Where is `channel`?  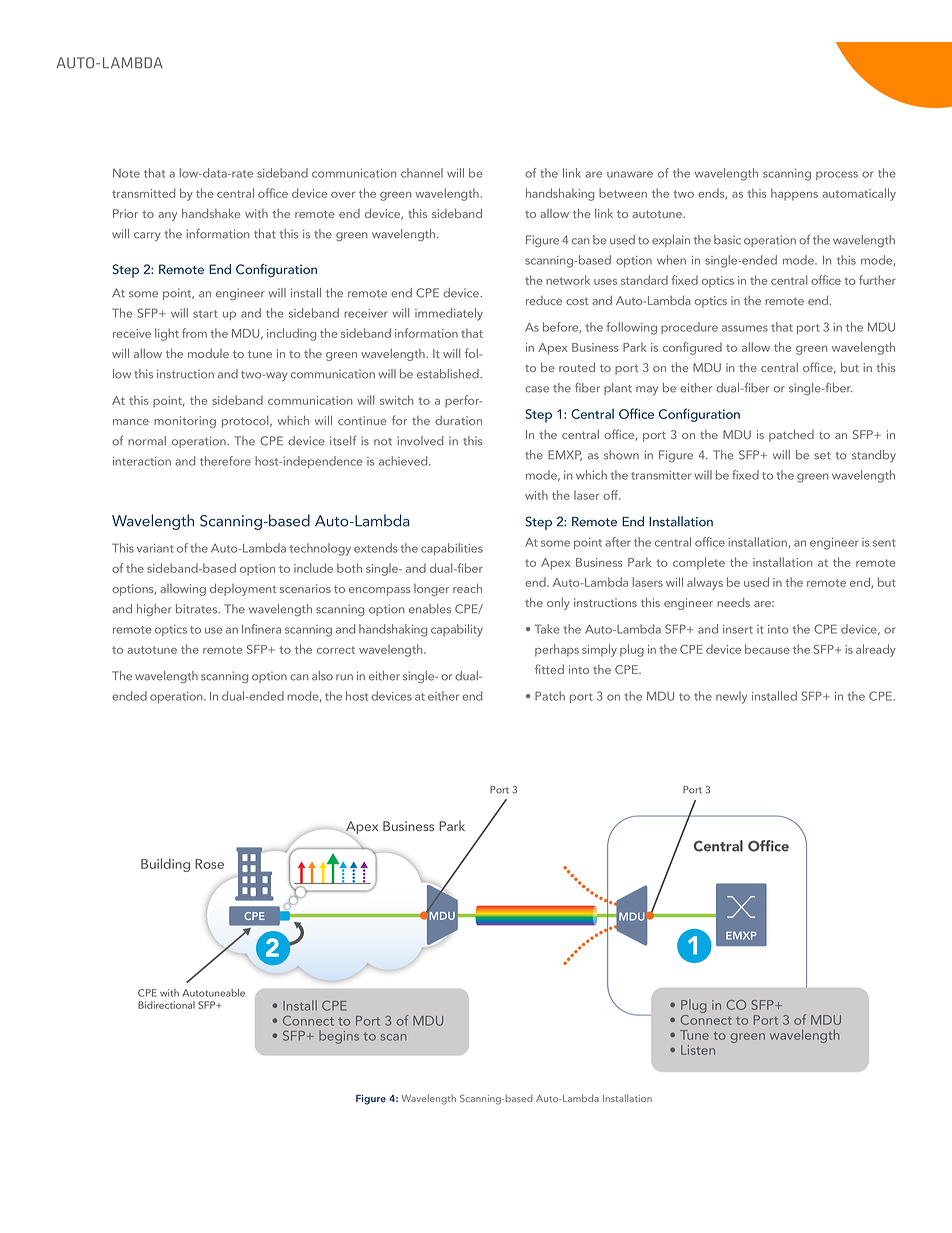
channel is located at coordinates (422, 173).
